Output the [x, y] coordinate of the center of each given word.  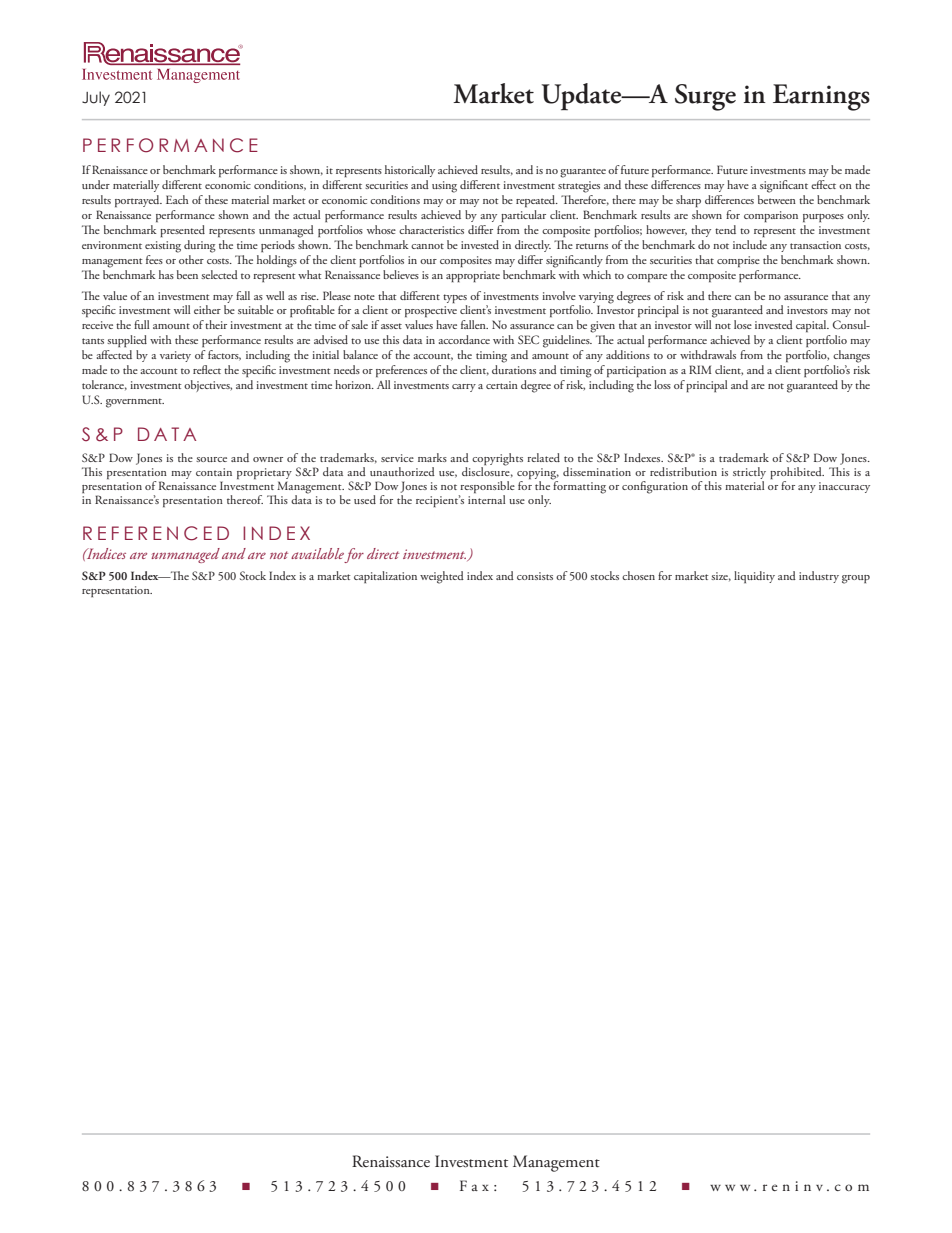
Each [177, 199]
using [444, 187]
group [856, 579]
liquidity [754, 577]
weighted [442, 577]
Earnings [821, 97]
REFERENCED [156, 533]
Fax [474, 1185]
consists [535, 576]
